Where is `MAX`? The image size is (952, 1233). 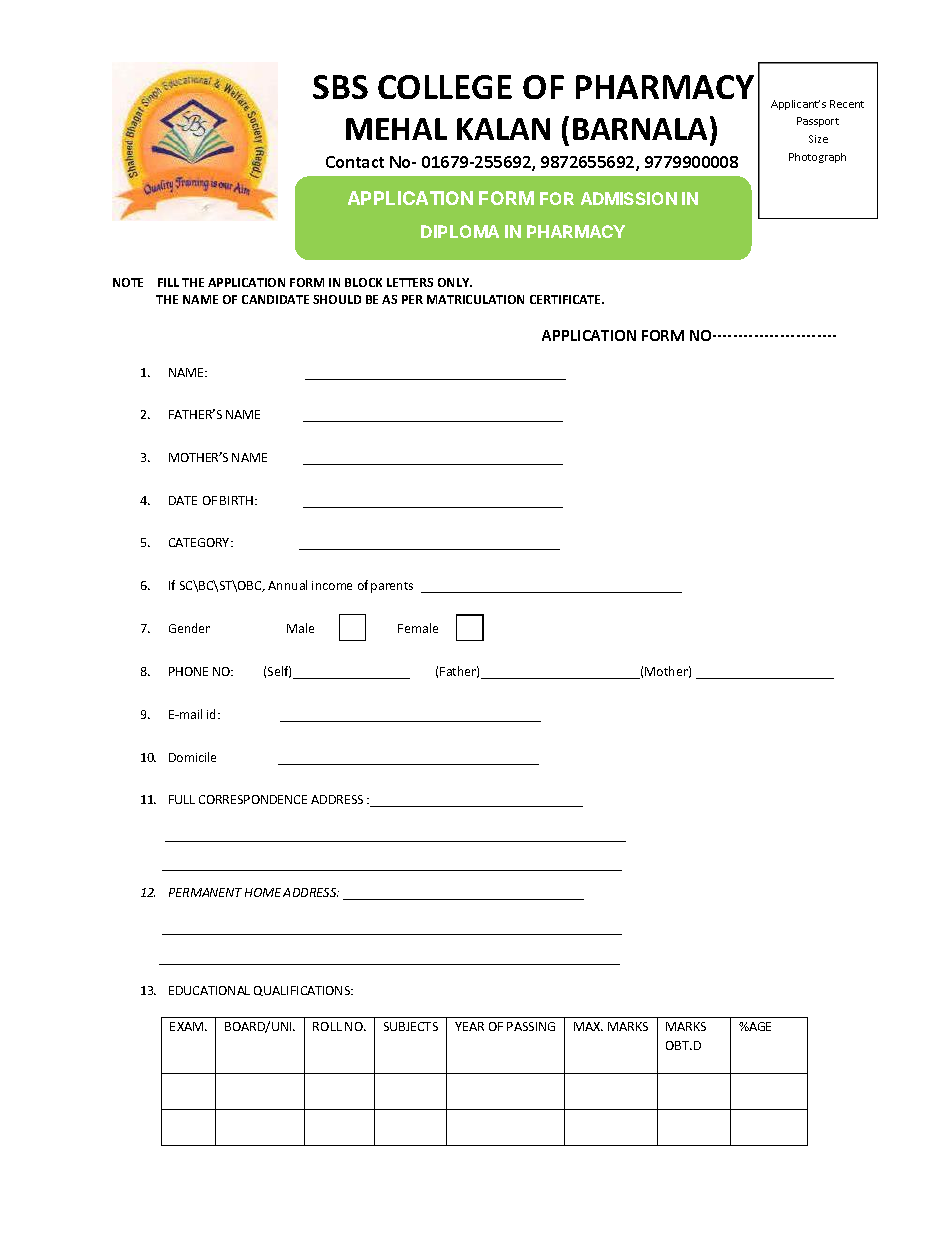
MAX is located at coordinates (588, 1026).
